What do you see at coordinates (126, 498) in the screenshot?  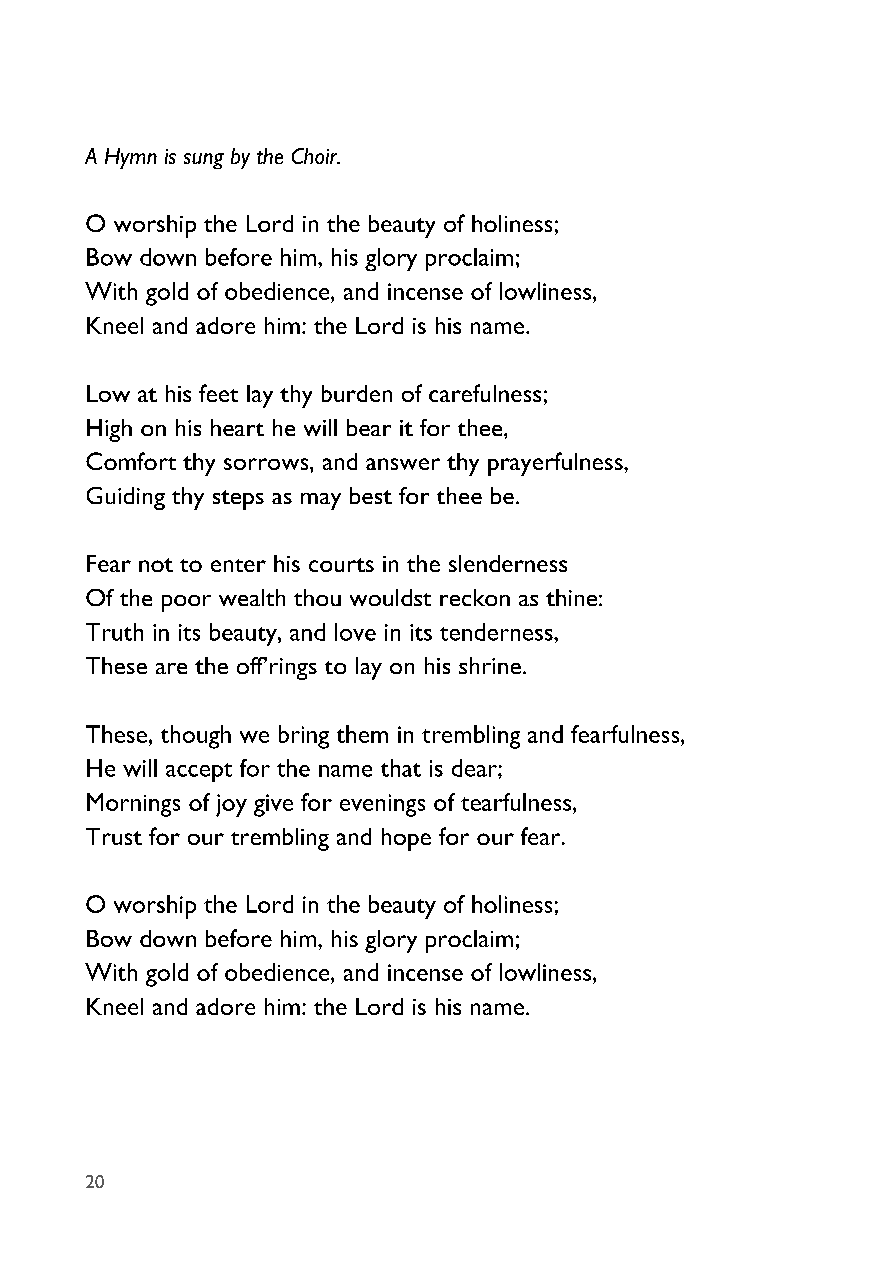 I see `Guiding` at bounding box center [126, 498].
